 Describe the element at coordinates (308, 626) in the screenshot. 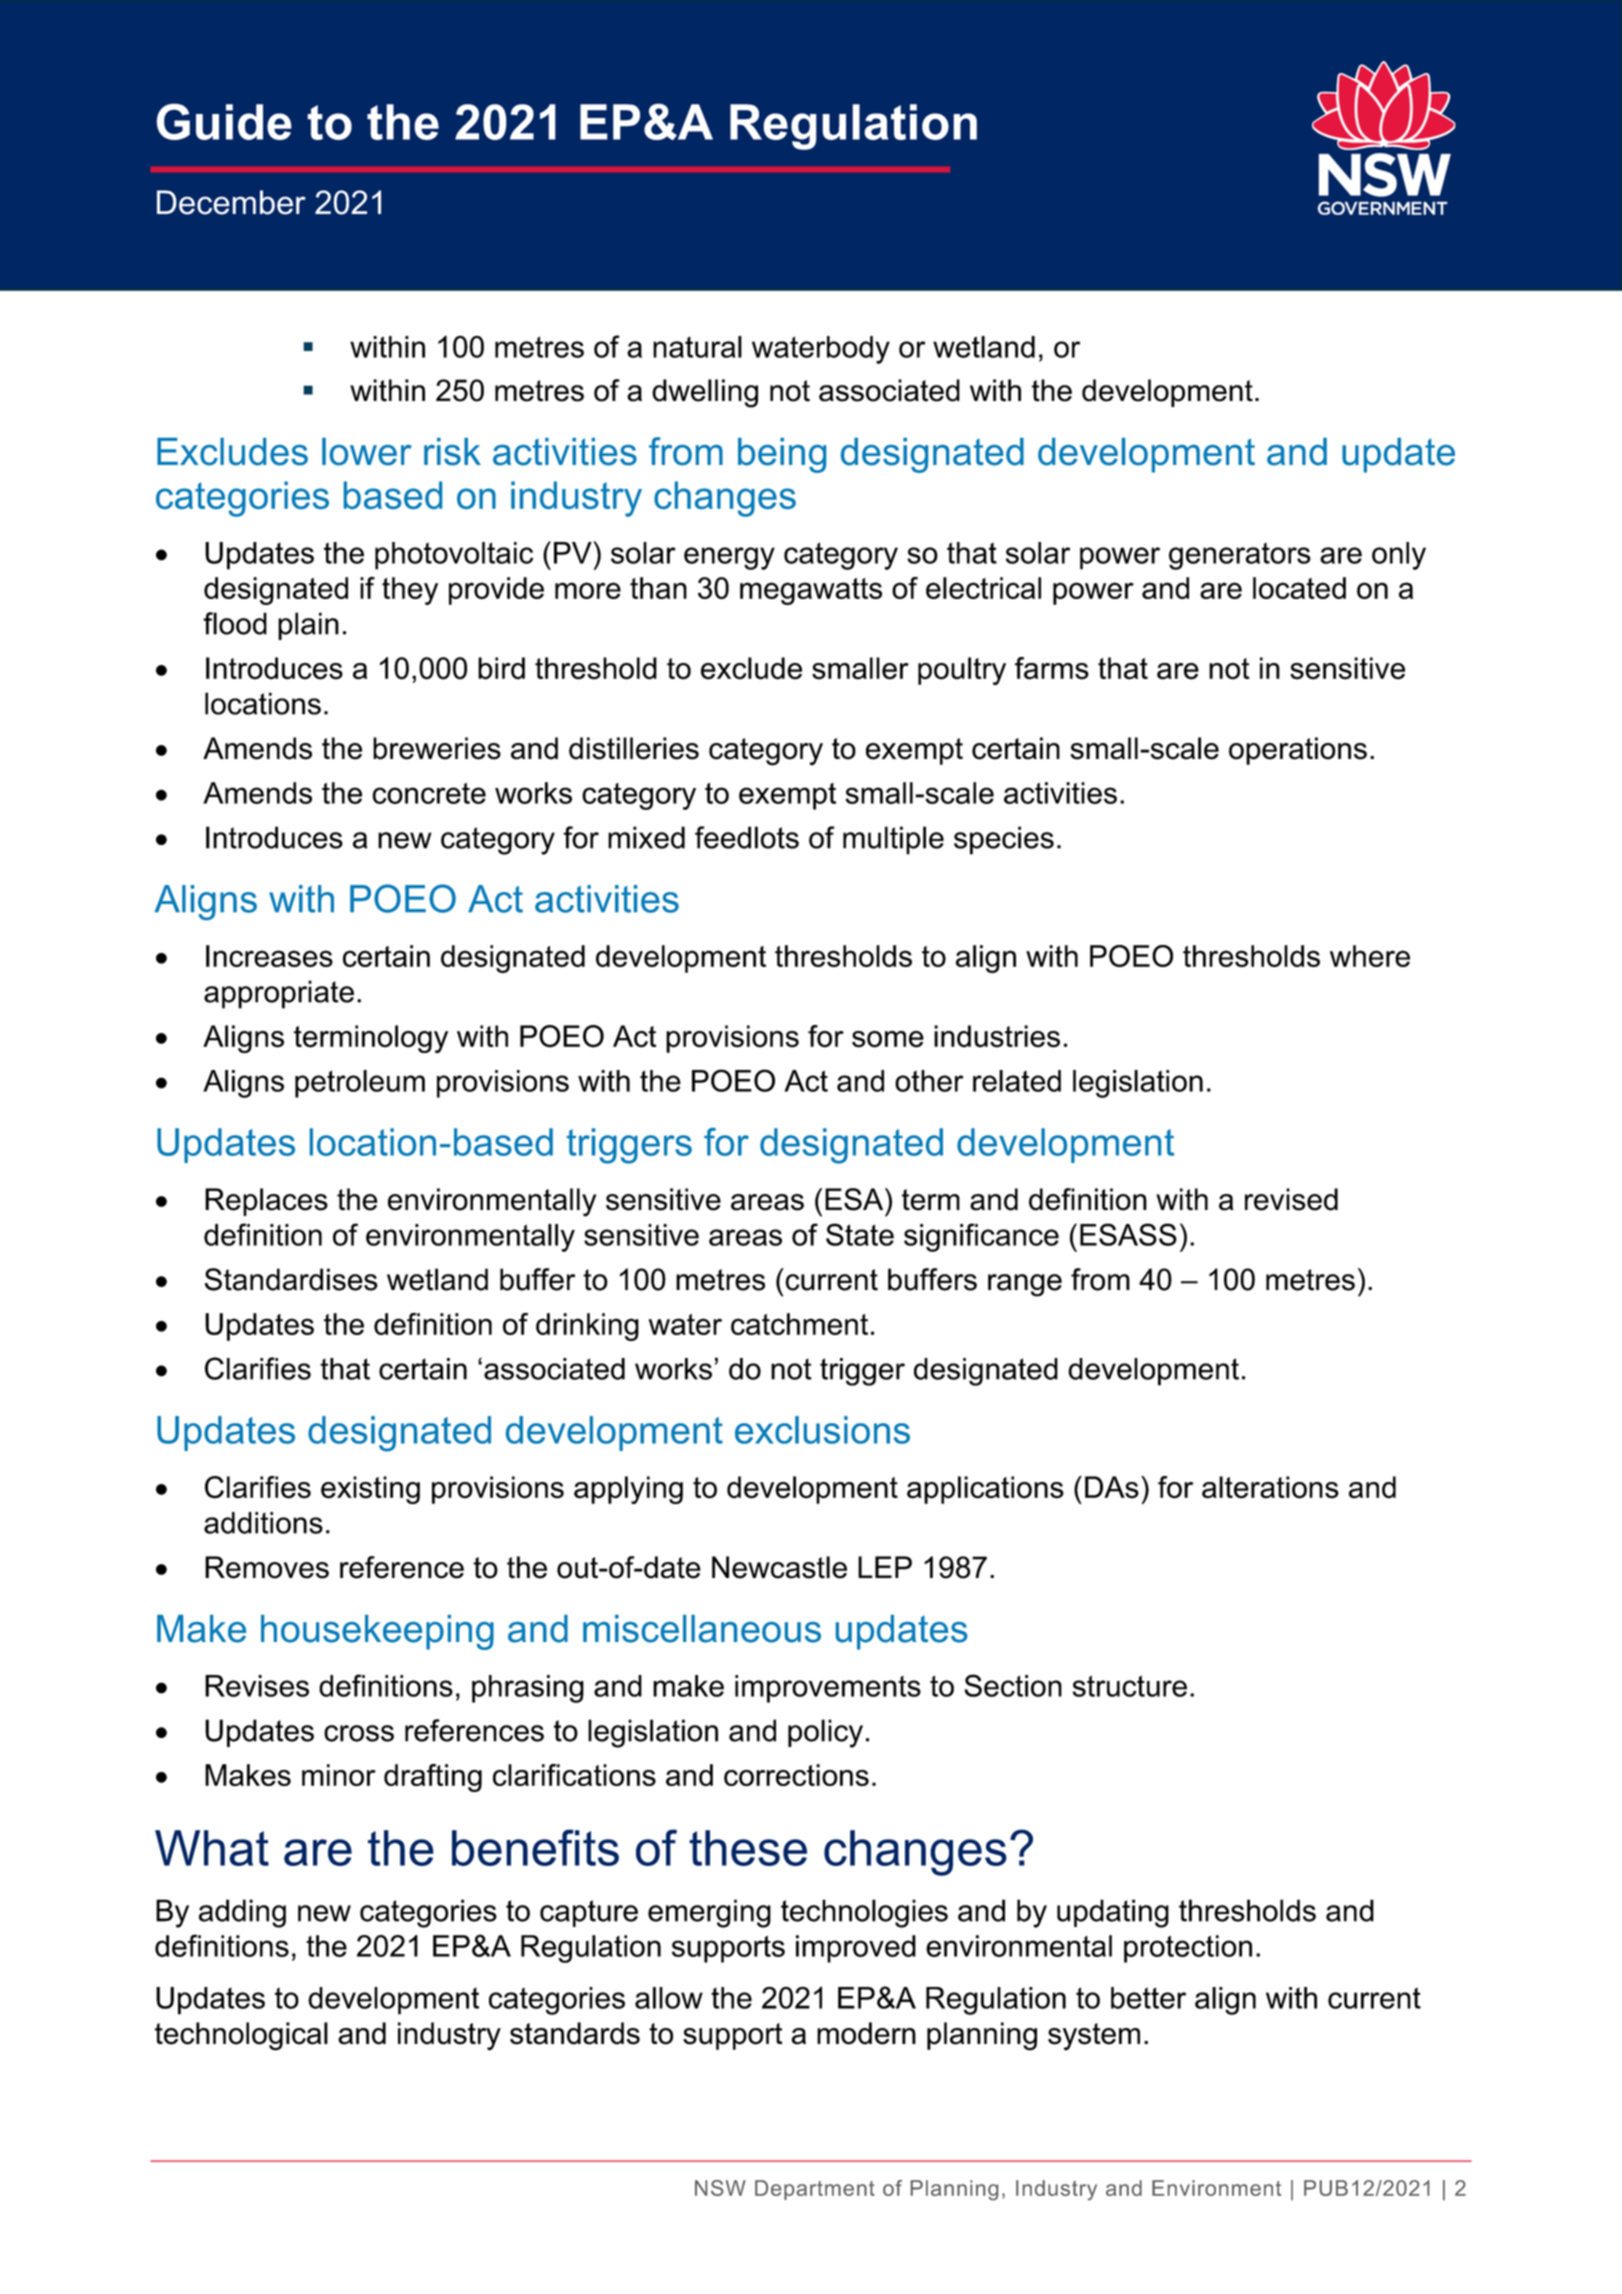

I see `plain` at that location.
